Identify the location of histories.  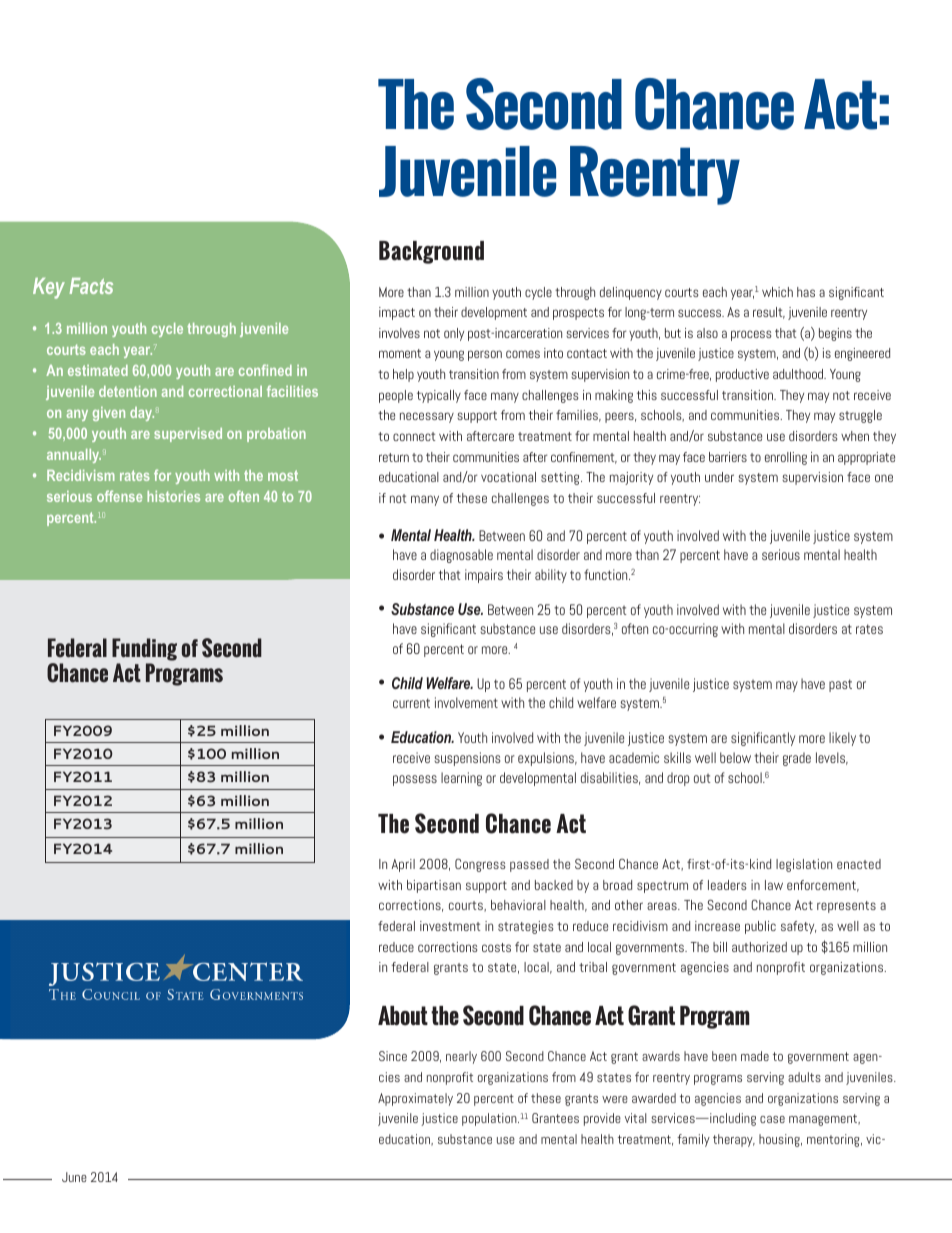
(173, 496).
